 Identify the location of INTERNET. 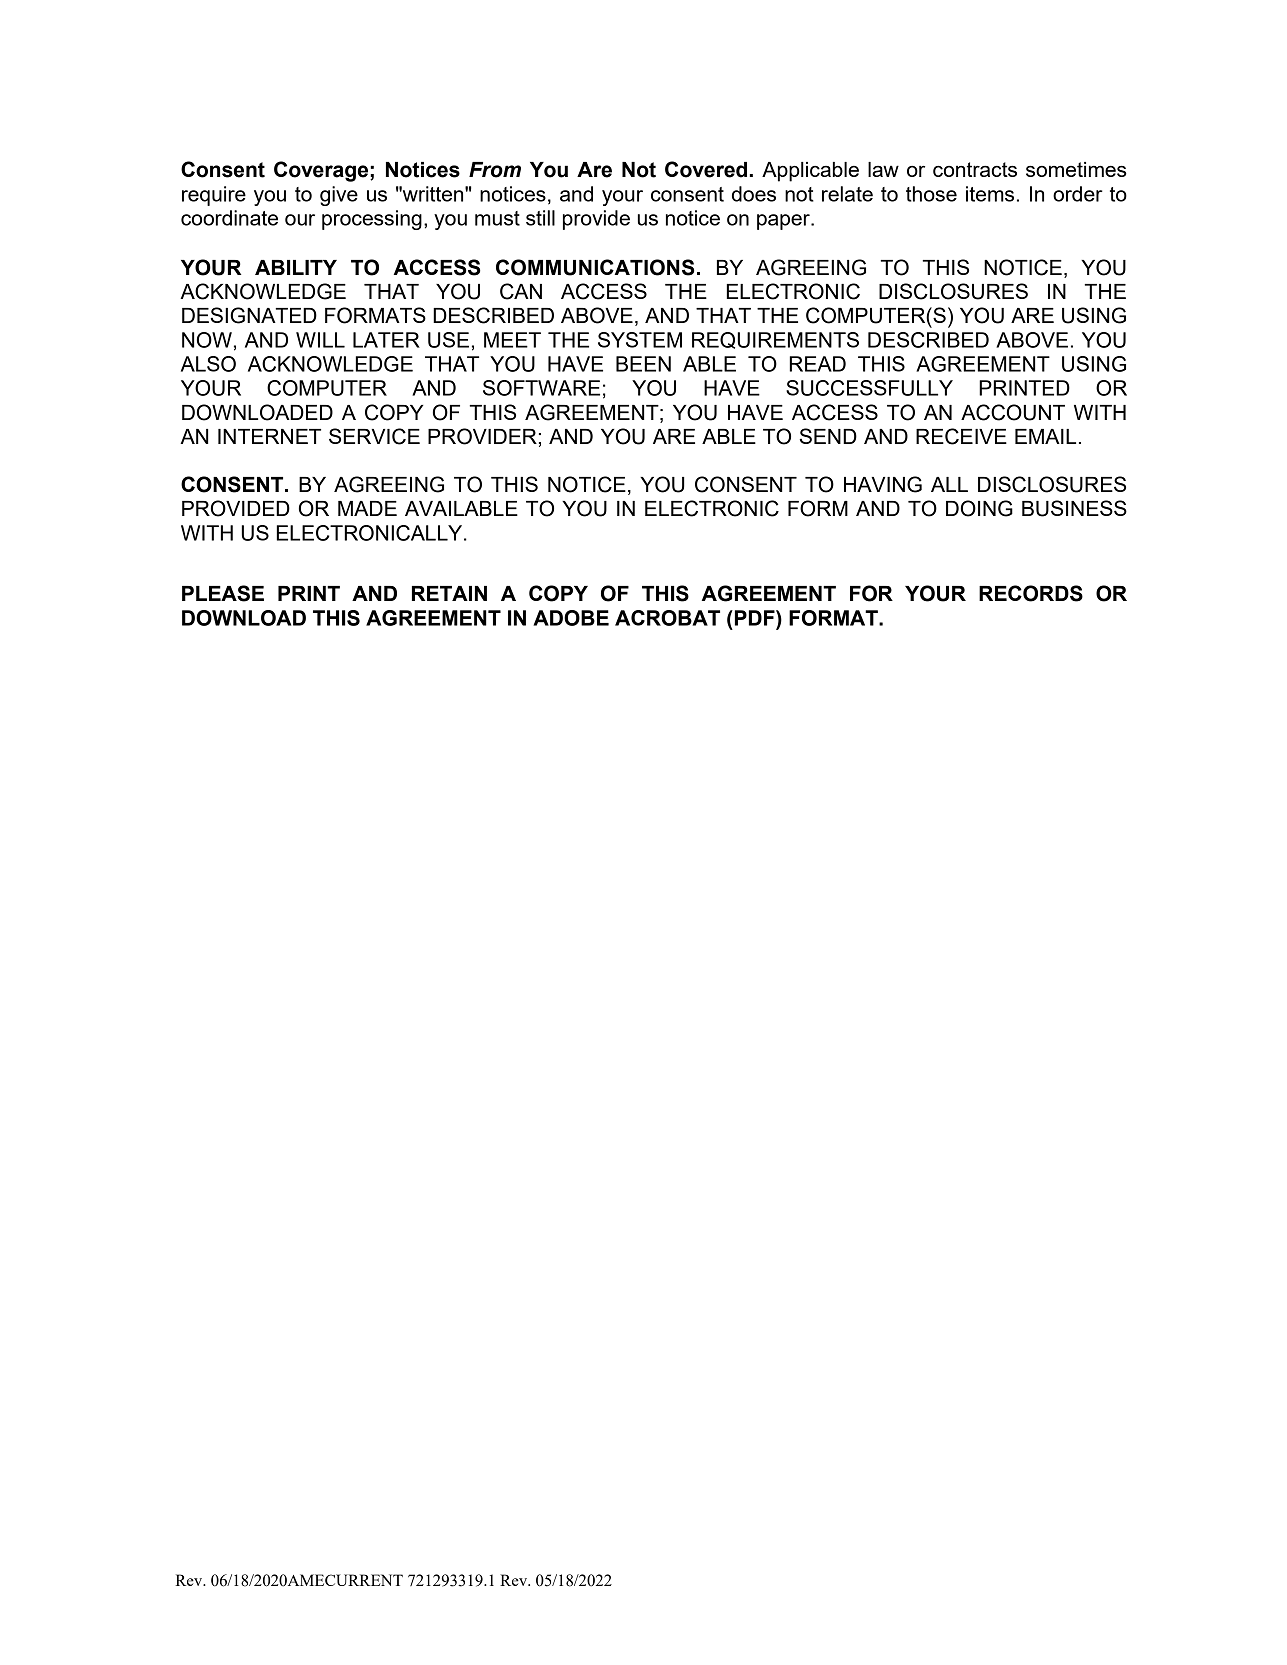
(269, 436).
